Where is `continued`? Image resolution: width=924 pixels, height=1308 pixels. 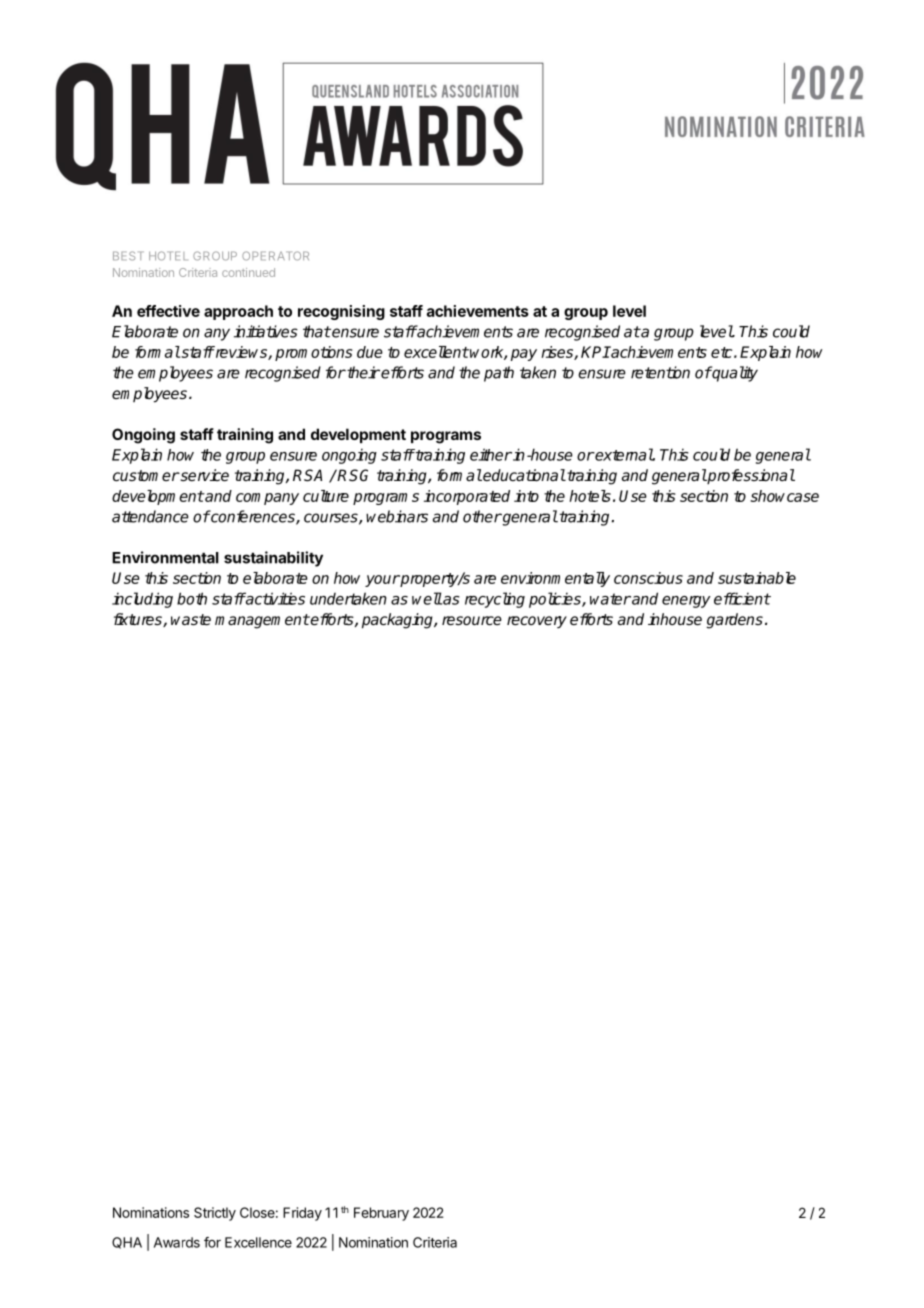 continued is located at coordinates (248, 272).
